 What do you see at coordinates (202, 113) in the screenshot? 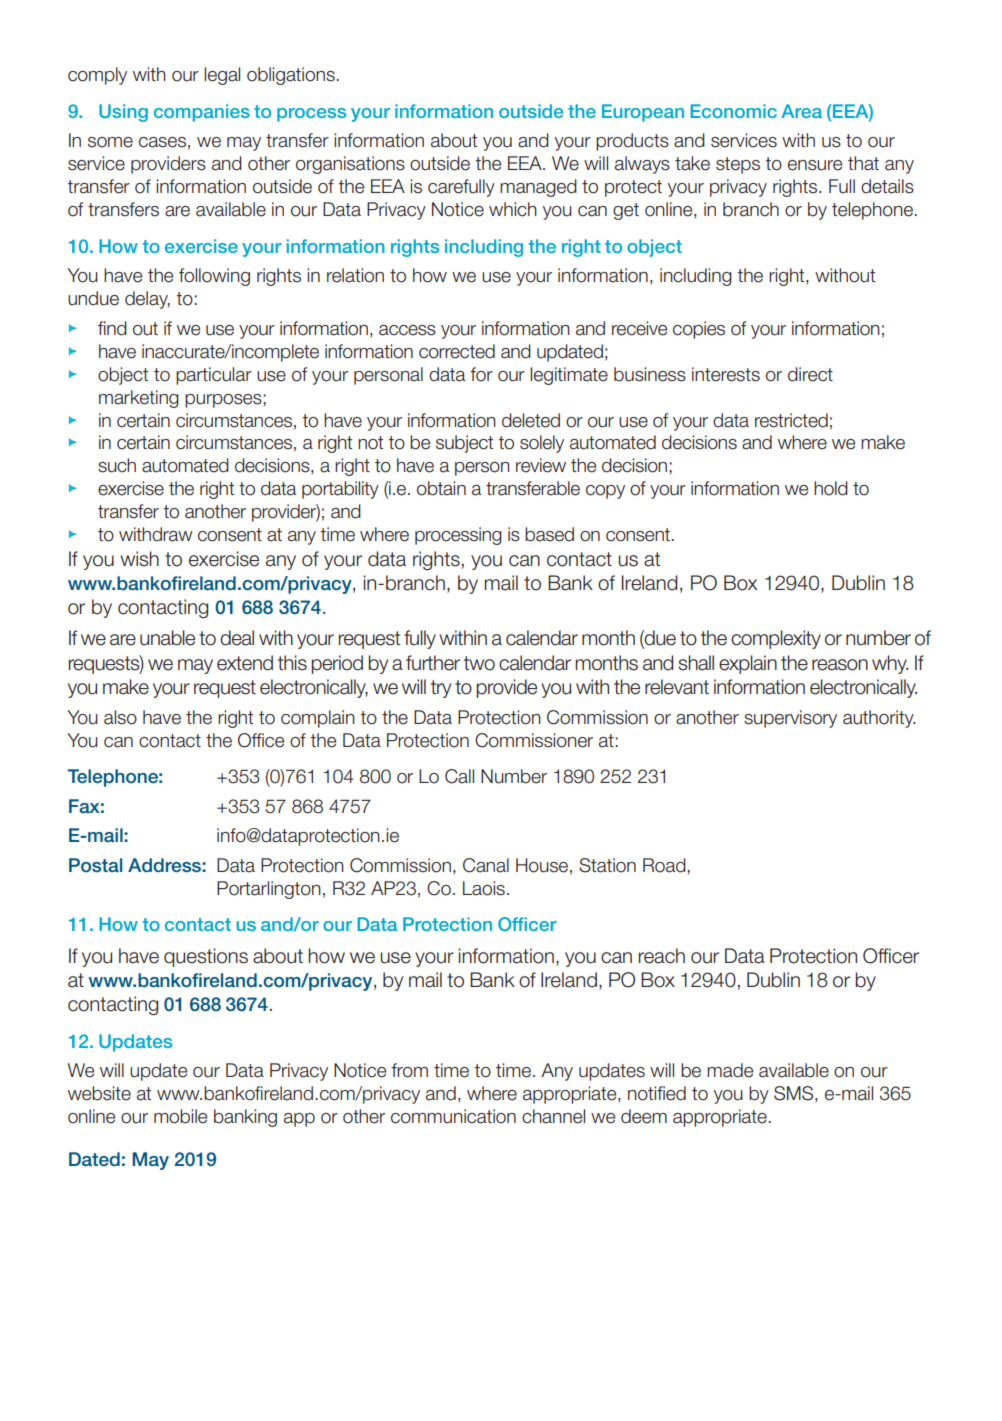
I see `companies` at bounding box center [202, 113].
